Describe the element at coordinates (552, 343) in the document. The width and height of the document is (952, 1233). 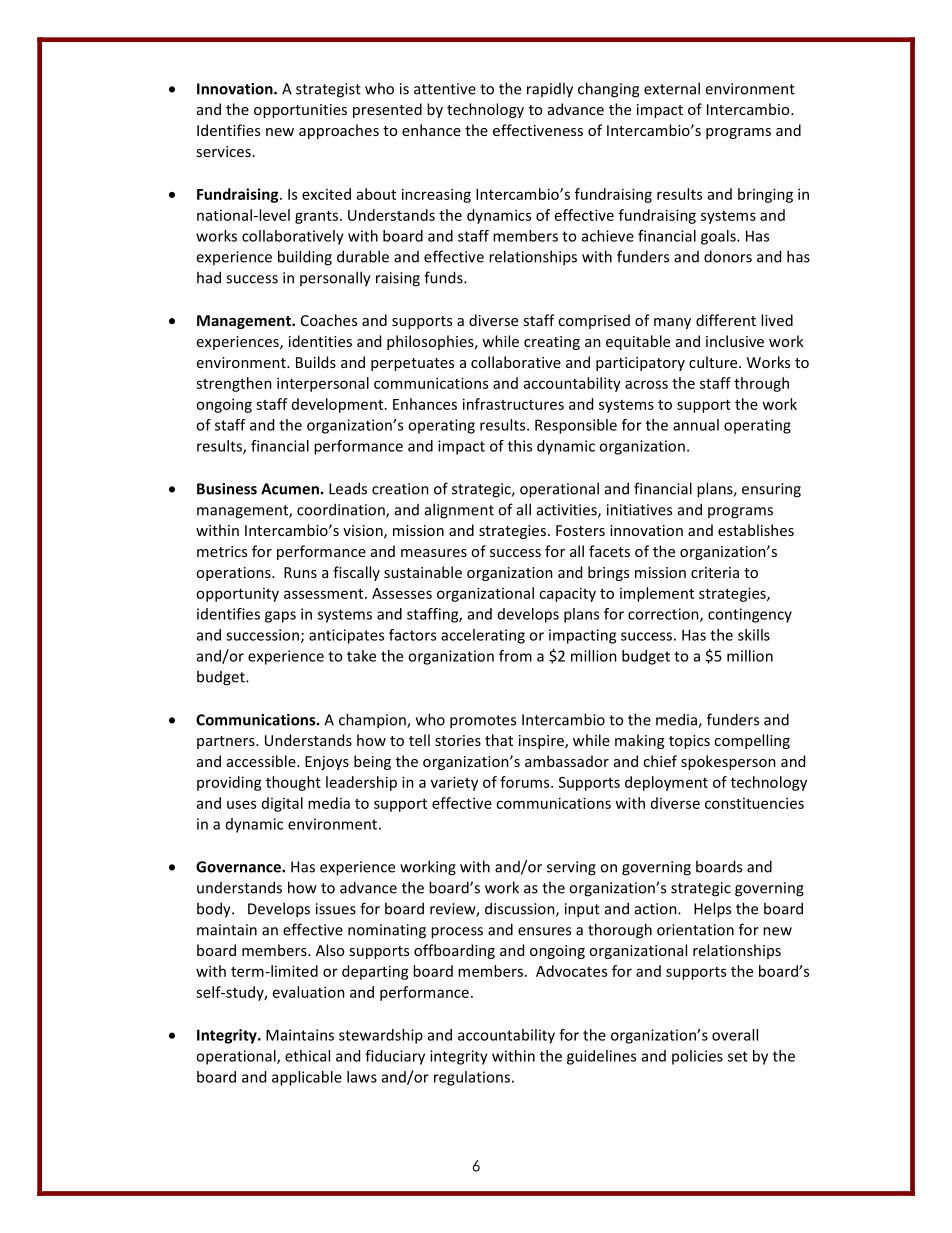
I see `creating` at that location.
